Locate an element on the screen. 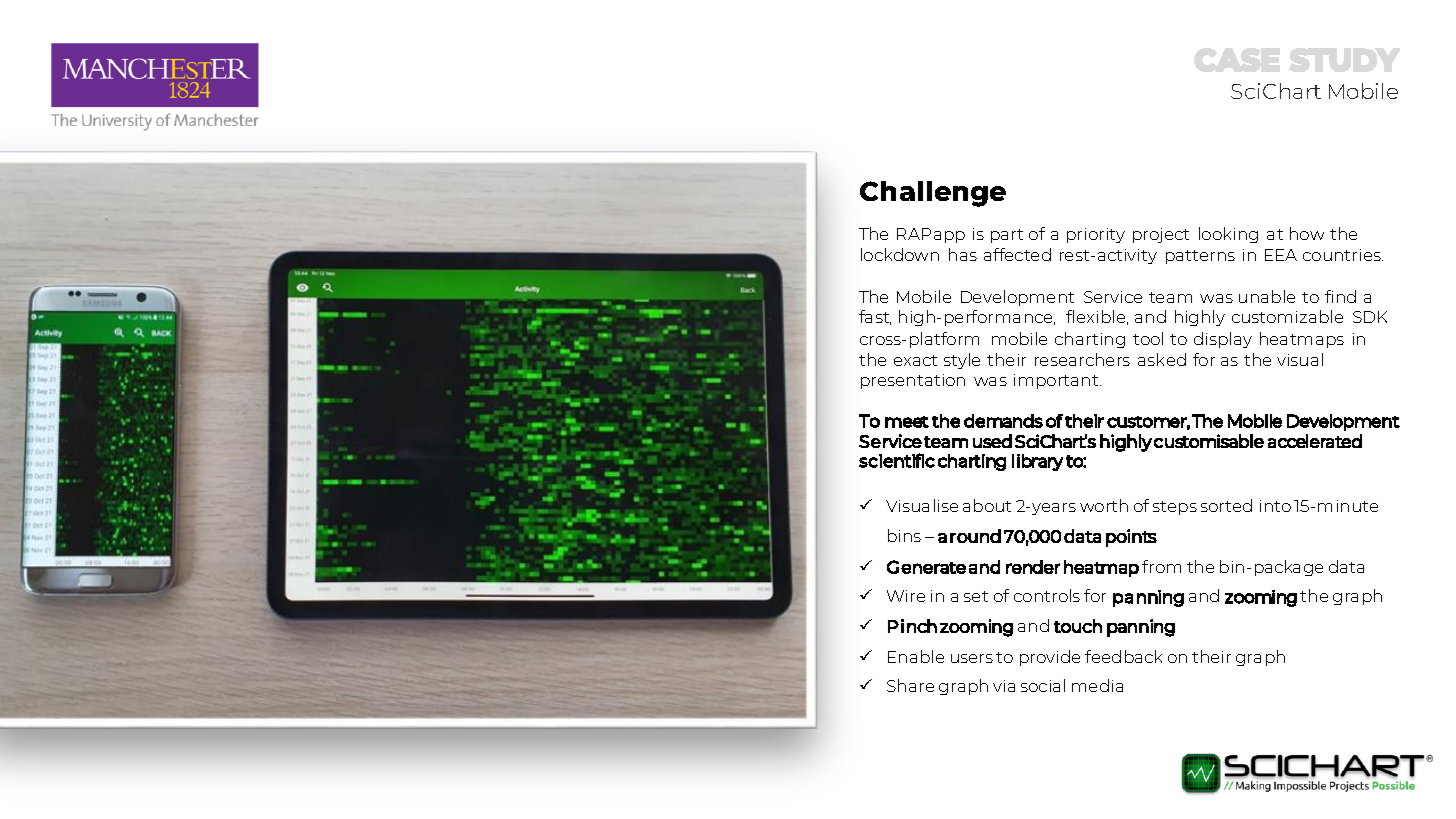 The height and width of the screenshot is (819, 1456). bins is located at coordinates (904, 535).
